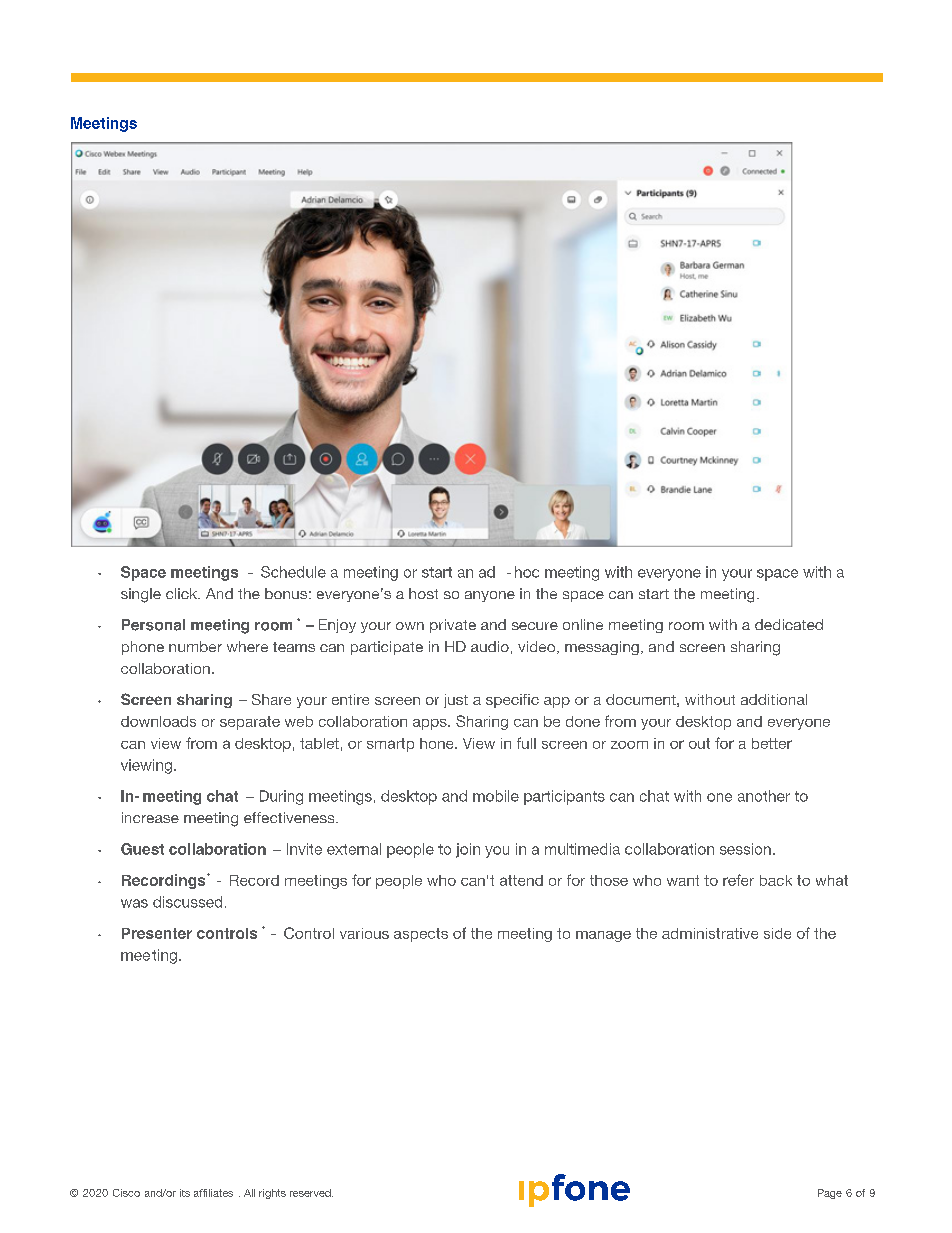 This screenshot has height=1233, width=952. What do you see at coordinates (183, 593) in the screenshot?
I see `click` at bounding box center [183, 593].
